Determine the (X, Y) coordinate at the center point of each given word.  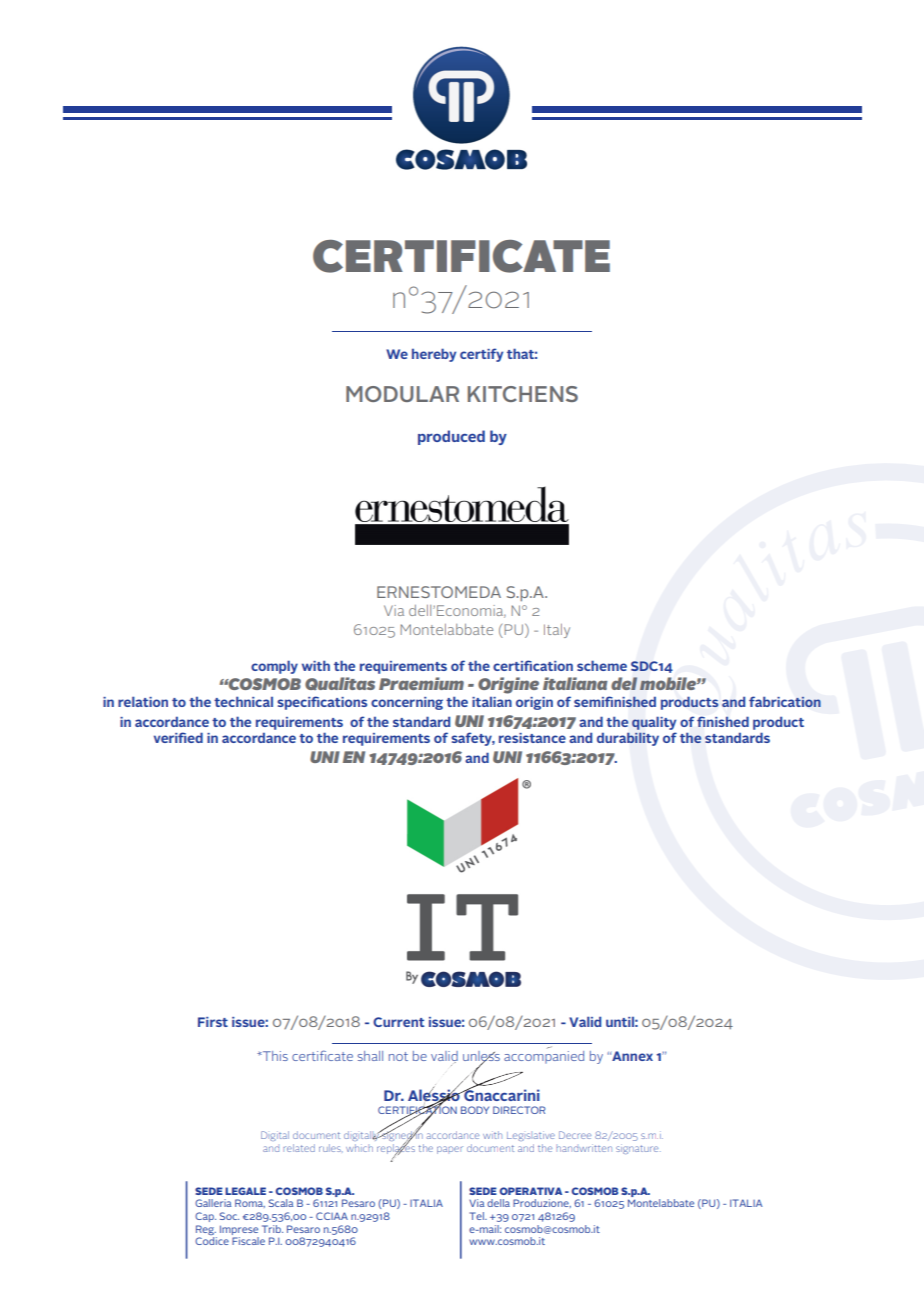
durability (628, 739)
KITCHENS (523, 394)
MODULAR (402, 394)
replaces (396, 1149)
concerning (407, 703)
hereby (434, 355)
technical (243, 701)
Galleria (213, 1203)
